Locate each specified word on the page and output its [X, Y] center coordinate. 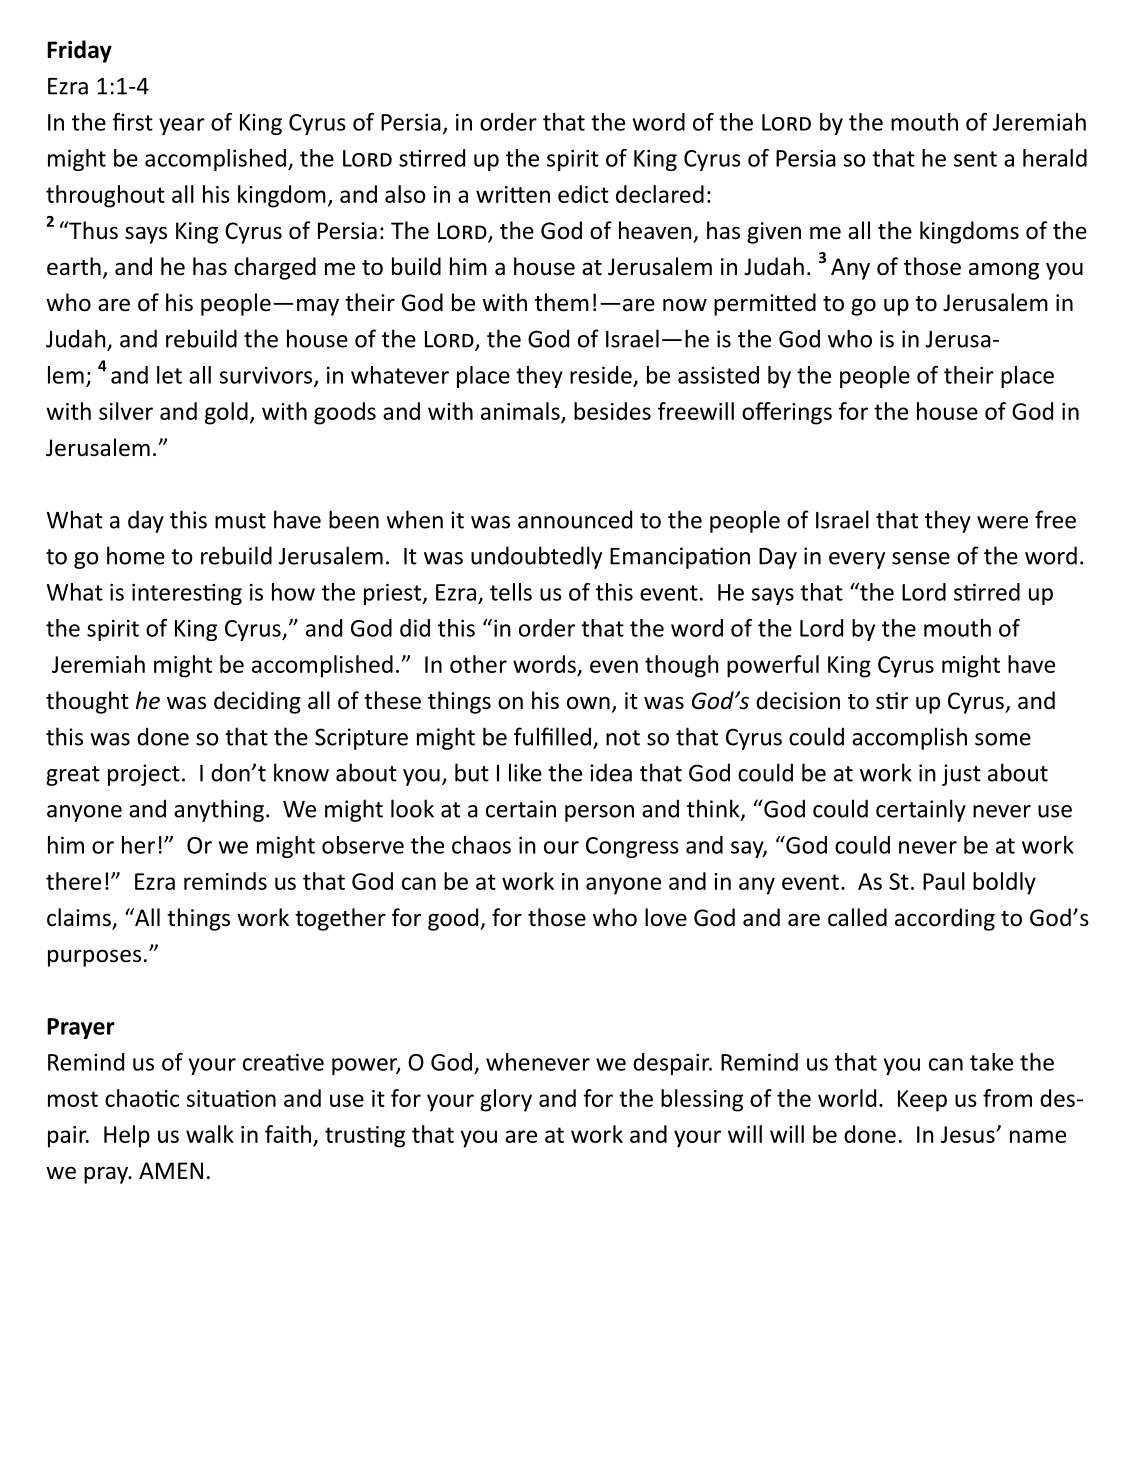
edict [583, 194]
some [1003, 739]
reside [601, 375]
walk [210, 1134]
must [240, 521]
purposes [94, 958]
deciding [257, 702]
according [945, 919]
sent [975, 159]
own [588, 703]
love [666, 917]
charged [275, 268]
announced [575, 519]
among [1004, 271]
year [182, 126]
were [1002, 522]
